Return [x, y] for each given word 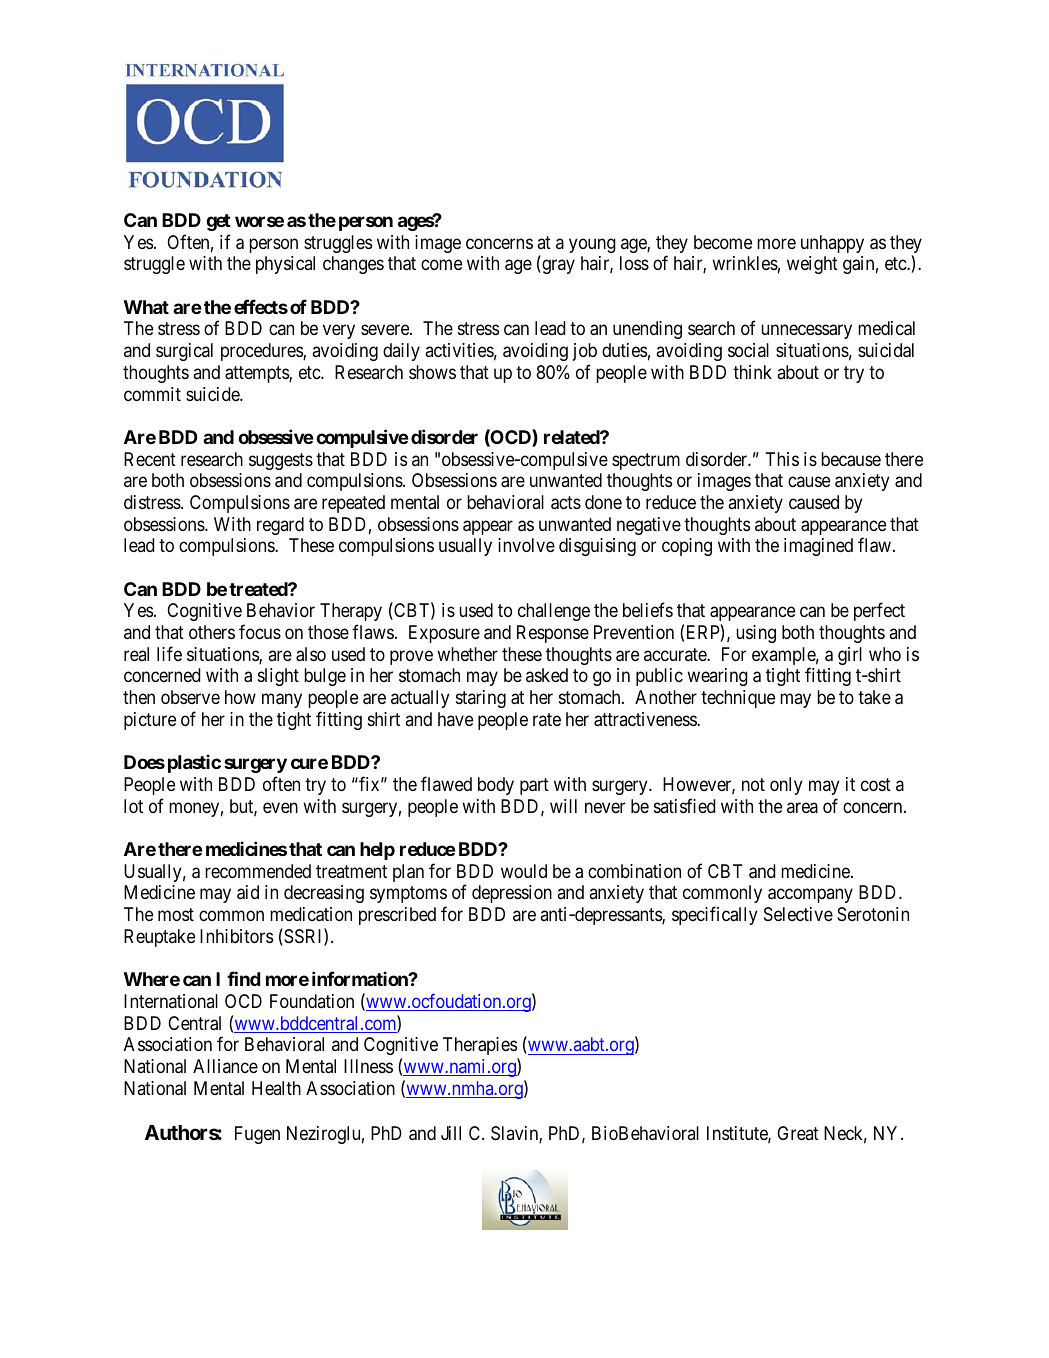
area [802, 807]
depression [512, 894]
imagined [818, 547]
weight [812, 265]
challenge [554, 612]
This [782, 459]
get [218, 222]
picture [150, 721]
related [572, 437]
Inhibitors [236, 936]
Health [276, 1088]
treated [259, 589]
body [496, 786]
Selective [798, 914]
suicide [213, 394]
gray [557, 267]
